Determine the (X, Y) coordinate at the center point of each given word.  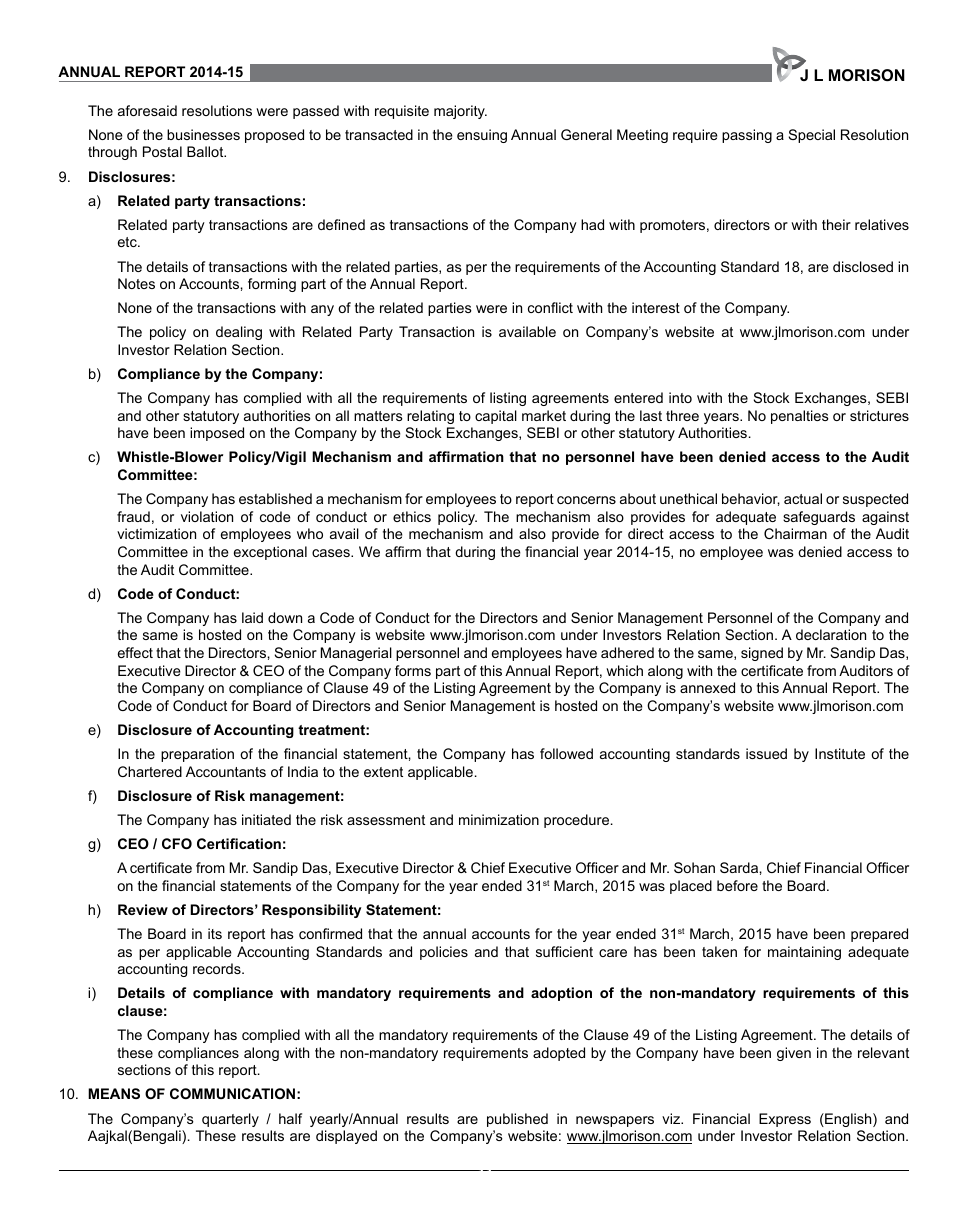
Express (785, 1120)
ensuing (482, 136)
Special (812, 136)
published (517, 1120)
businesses (203, 134)
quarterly (230, 1120)
